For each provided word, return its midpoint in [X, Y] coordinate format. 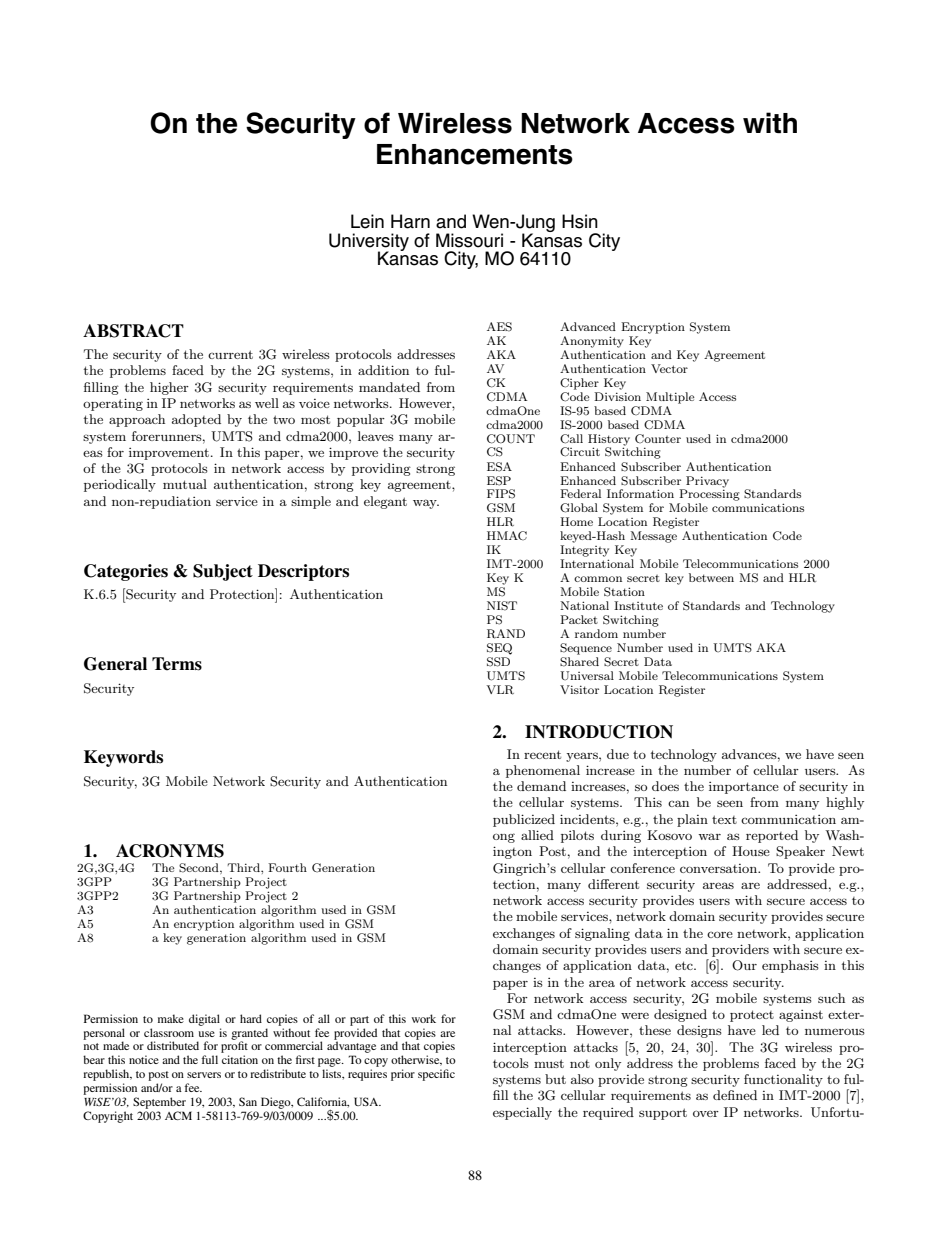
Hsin [580, 221]
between [711, 577]
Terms [177, 664]
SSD [498, 662]
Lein [367, 221]
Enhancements [475, 154]
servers [204, 1075]
